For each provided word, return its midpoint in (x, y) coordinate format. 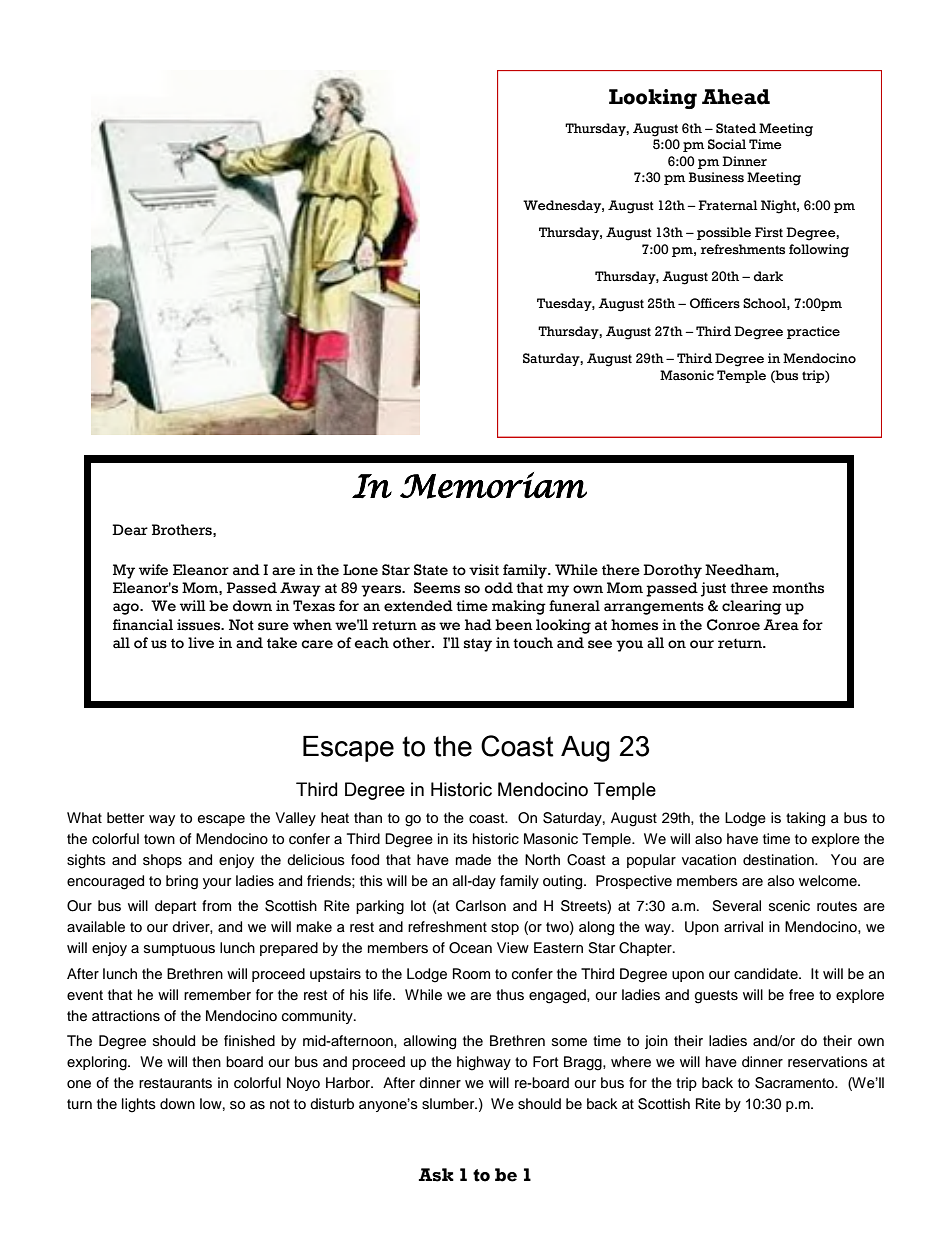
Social (727, 144)
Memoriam (493, 485)
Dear (130, 530)
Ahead (736, 97)
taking (805, 819)
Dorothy (672, 571)
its (461, 838)
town (159, 839)
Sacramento (795, 1083)
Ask (436, 1175)
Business (716, 177)
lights (139, 1105)
